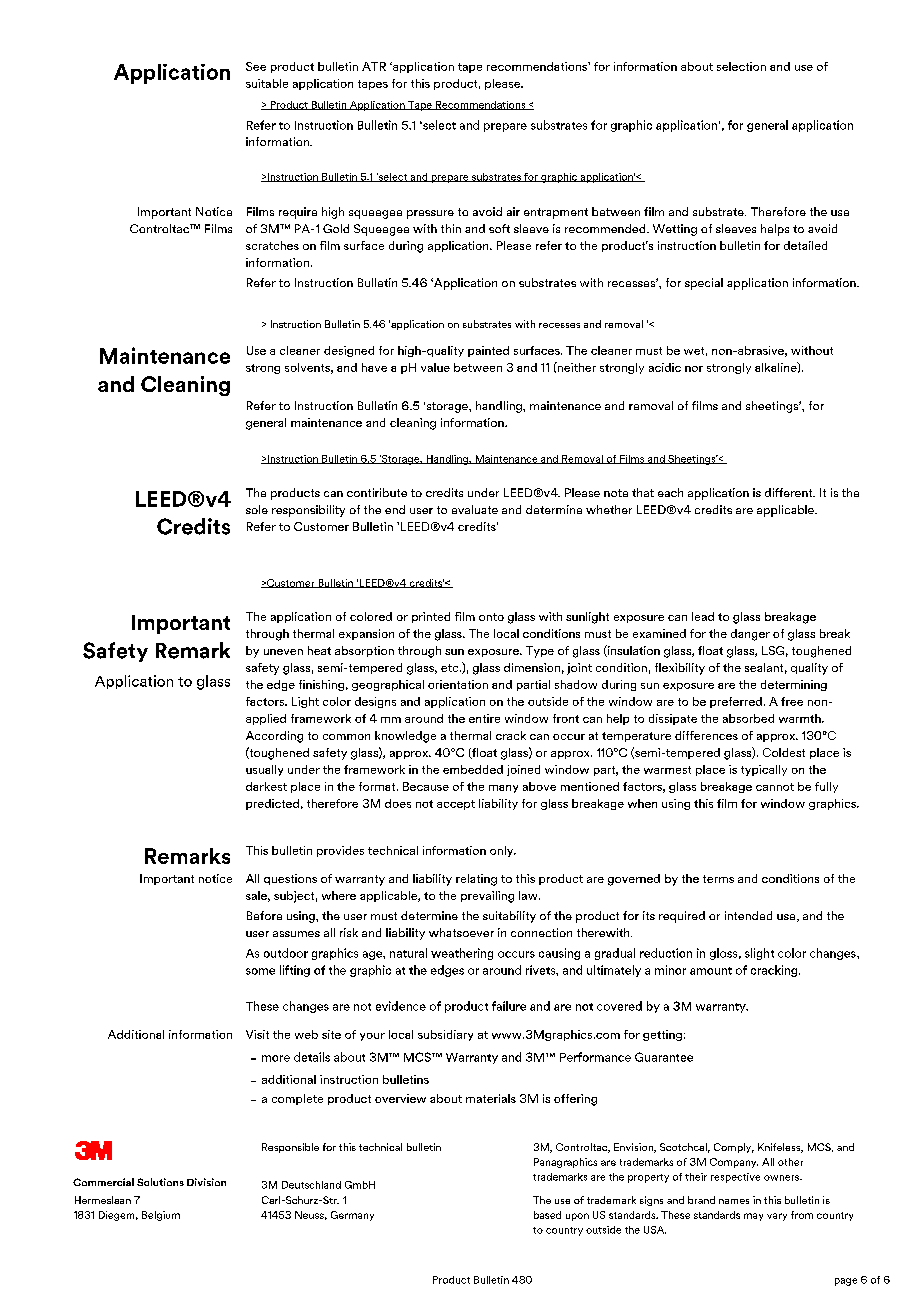 This screenshot has height=1308, width=924. Describe the element at coordinates (753, 1217) in the screenshot. I see `may` at that location.
